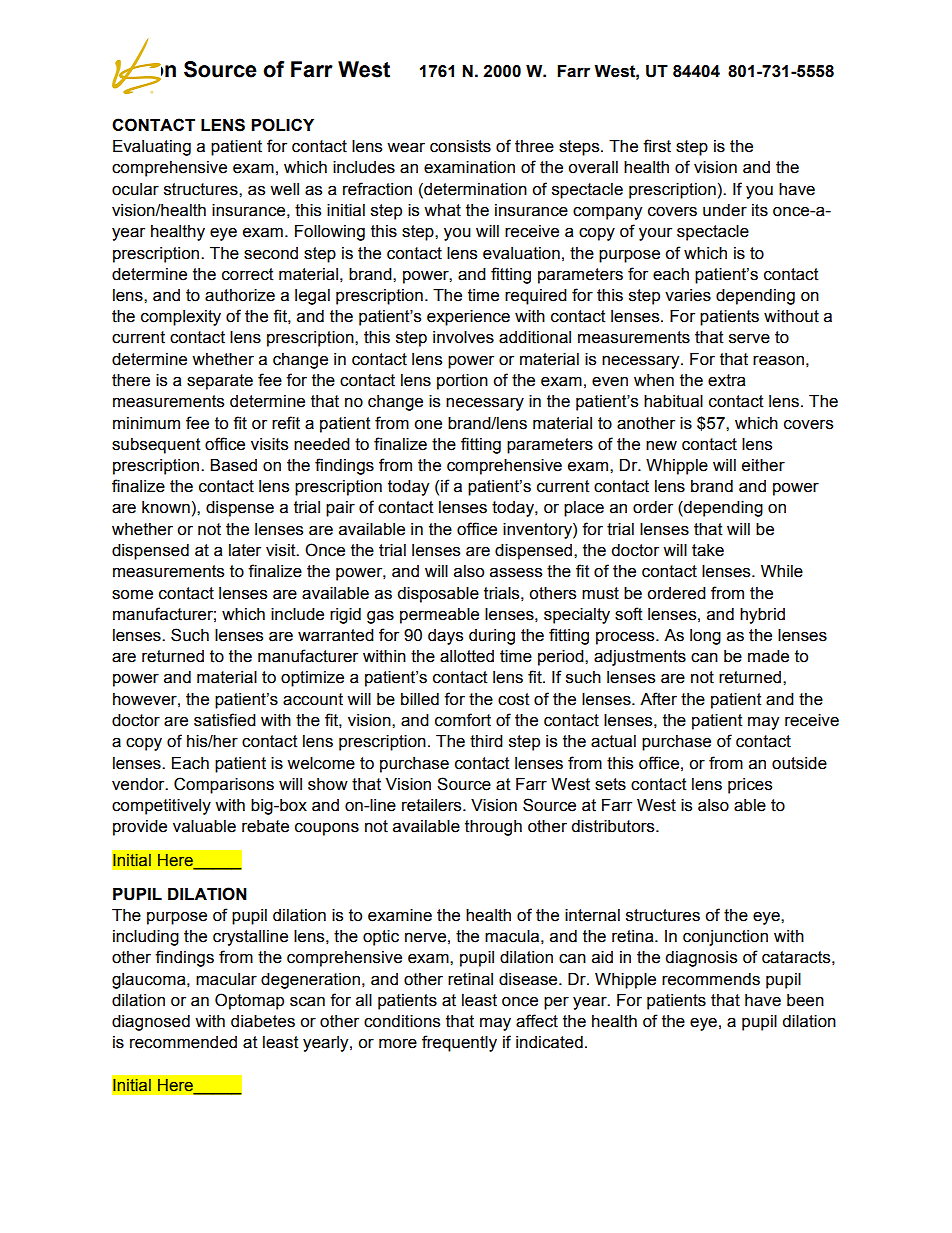 This screenshot has height=1233, width=952. Describe the element at coordinates (711, 979) in the screenshot. I see `recommends` at that location.
